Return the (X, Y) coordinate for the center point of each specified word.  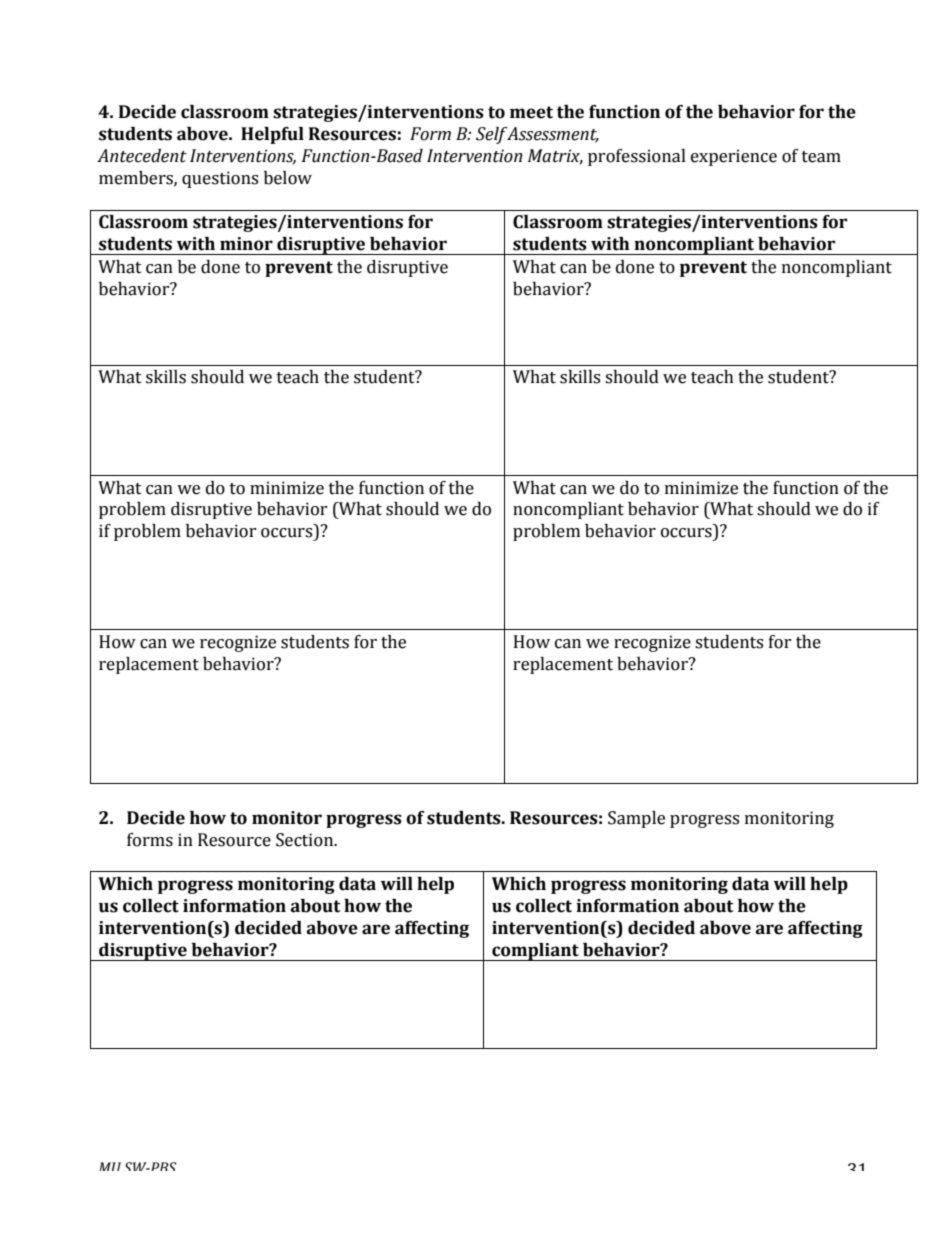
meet (531, 112)
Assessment (553, 135)
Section (306, 840)
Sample (636, 819)
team (821, 157)
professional (637, 157)
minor (246, 244)
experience (734, 157)
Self (492, 135)
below (288, 178)
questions (220, 179)
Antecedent (142, 156)
